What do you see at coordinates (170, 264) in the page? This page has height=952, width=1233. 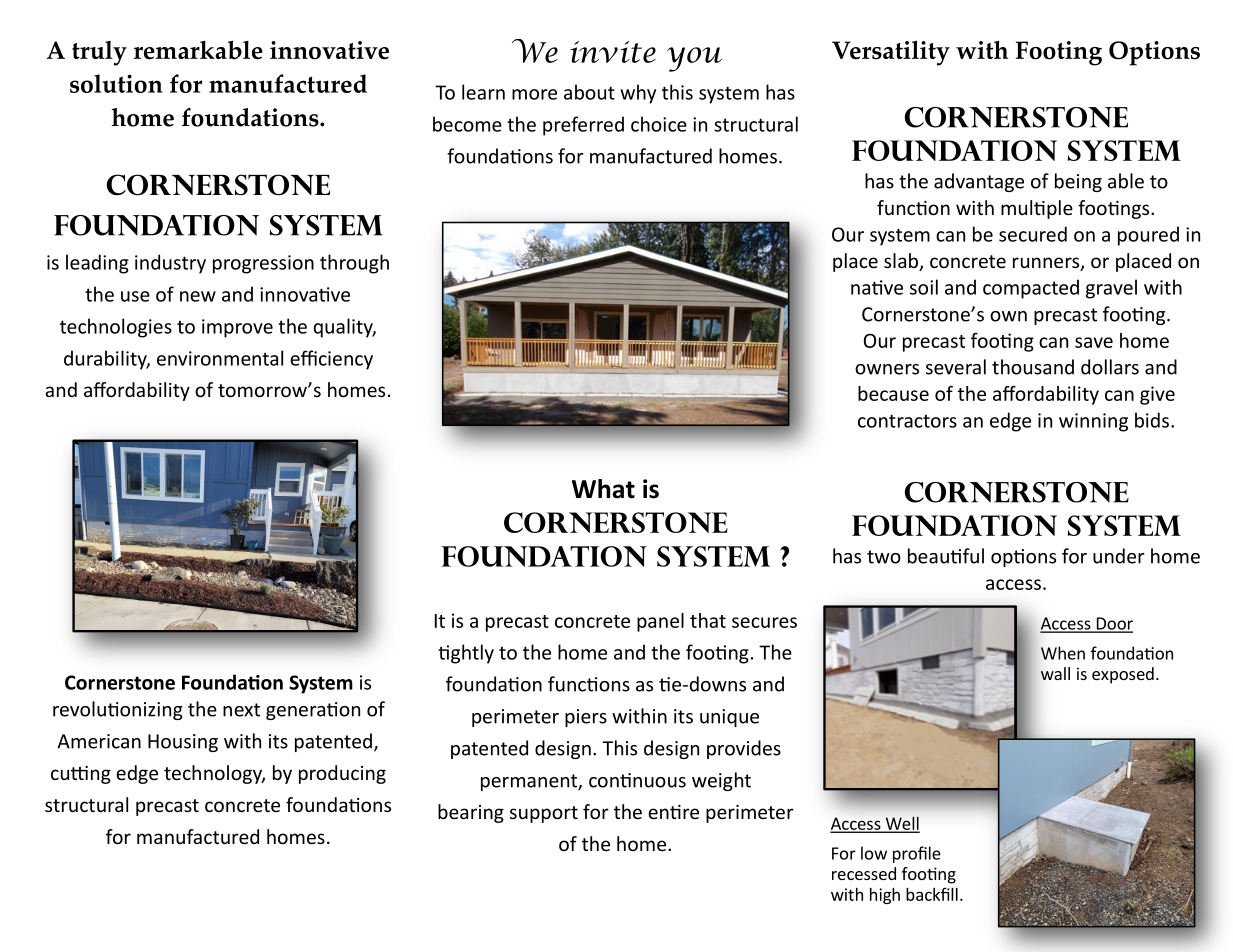 I see `industry` at bounding box center [170, 264].
